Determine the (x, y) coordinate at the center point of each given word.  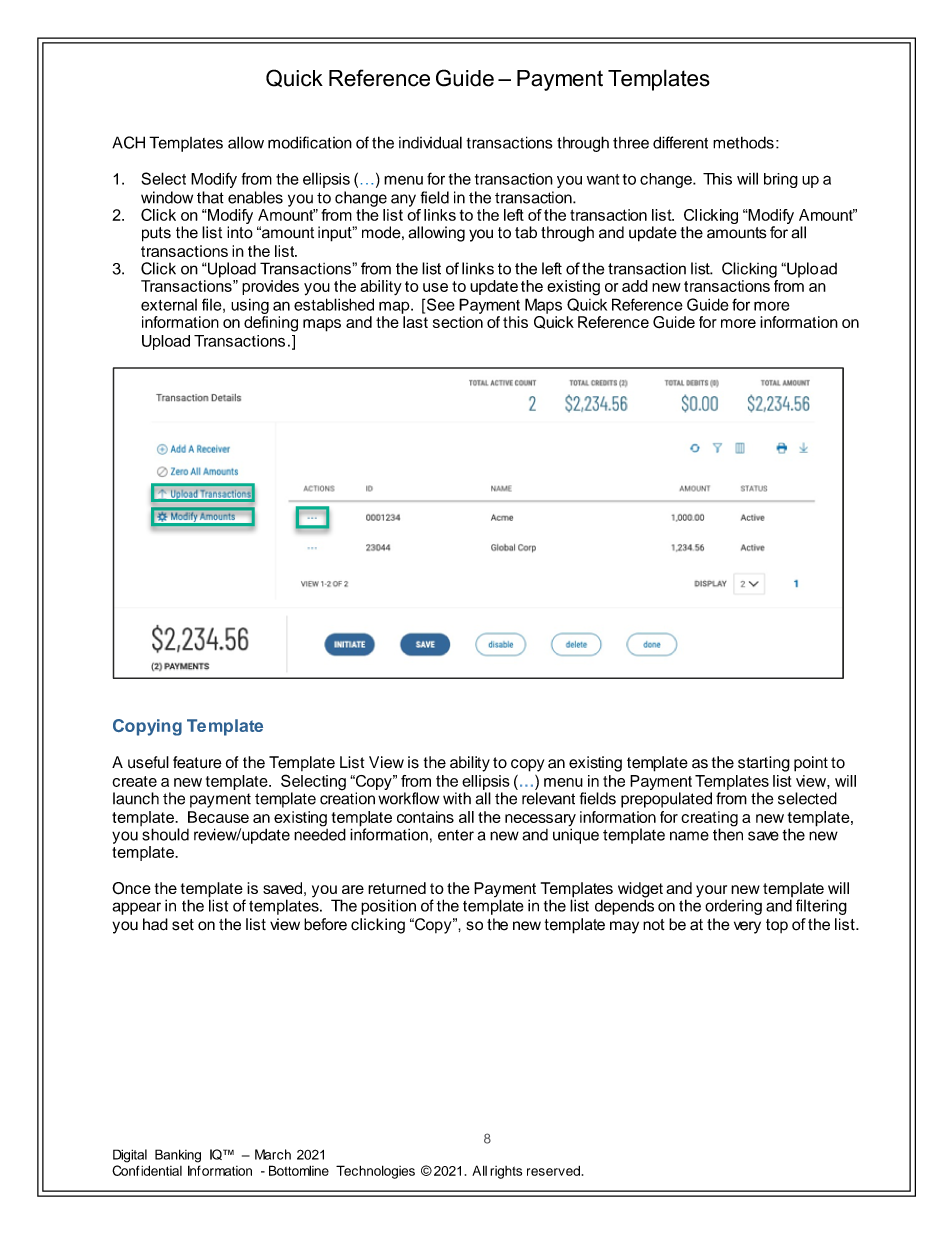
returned (397, 888)
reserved (553, 1171)
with (457, 798)
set (183, 925)
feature (197, 762)
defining (271, 324)
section (458, 322)
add (635, 286)
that (210, 197)
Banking (178, 1156)
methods (743, 142)
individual (430, 142)
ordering (733, 907)
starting (764, 764)
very (747, 927)
